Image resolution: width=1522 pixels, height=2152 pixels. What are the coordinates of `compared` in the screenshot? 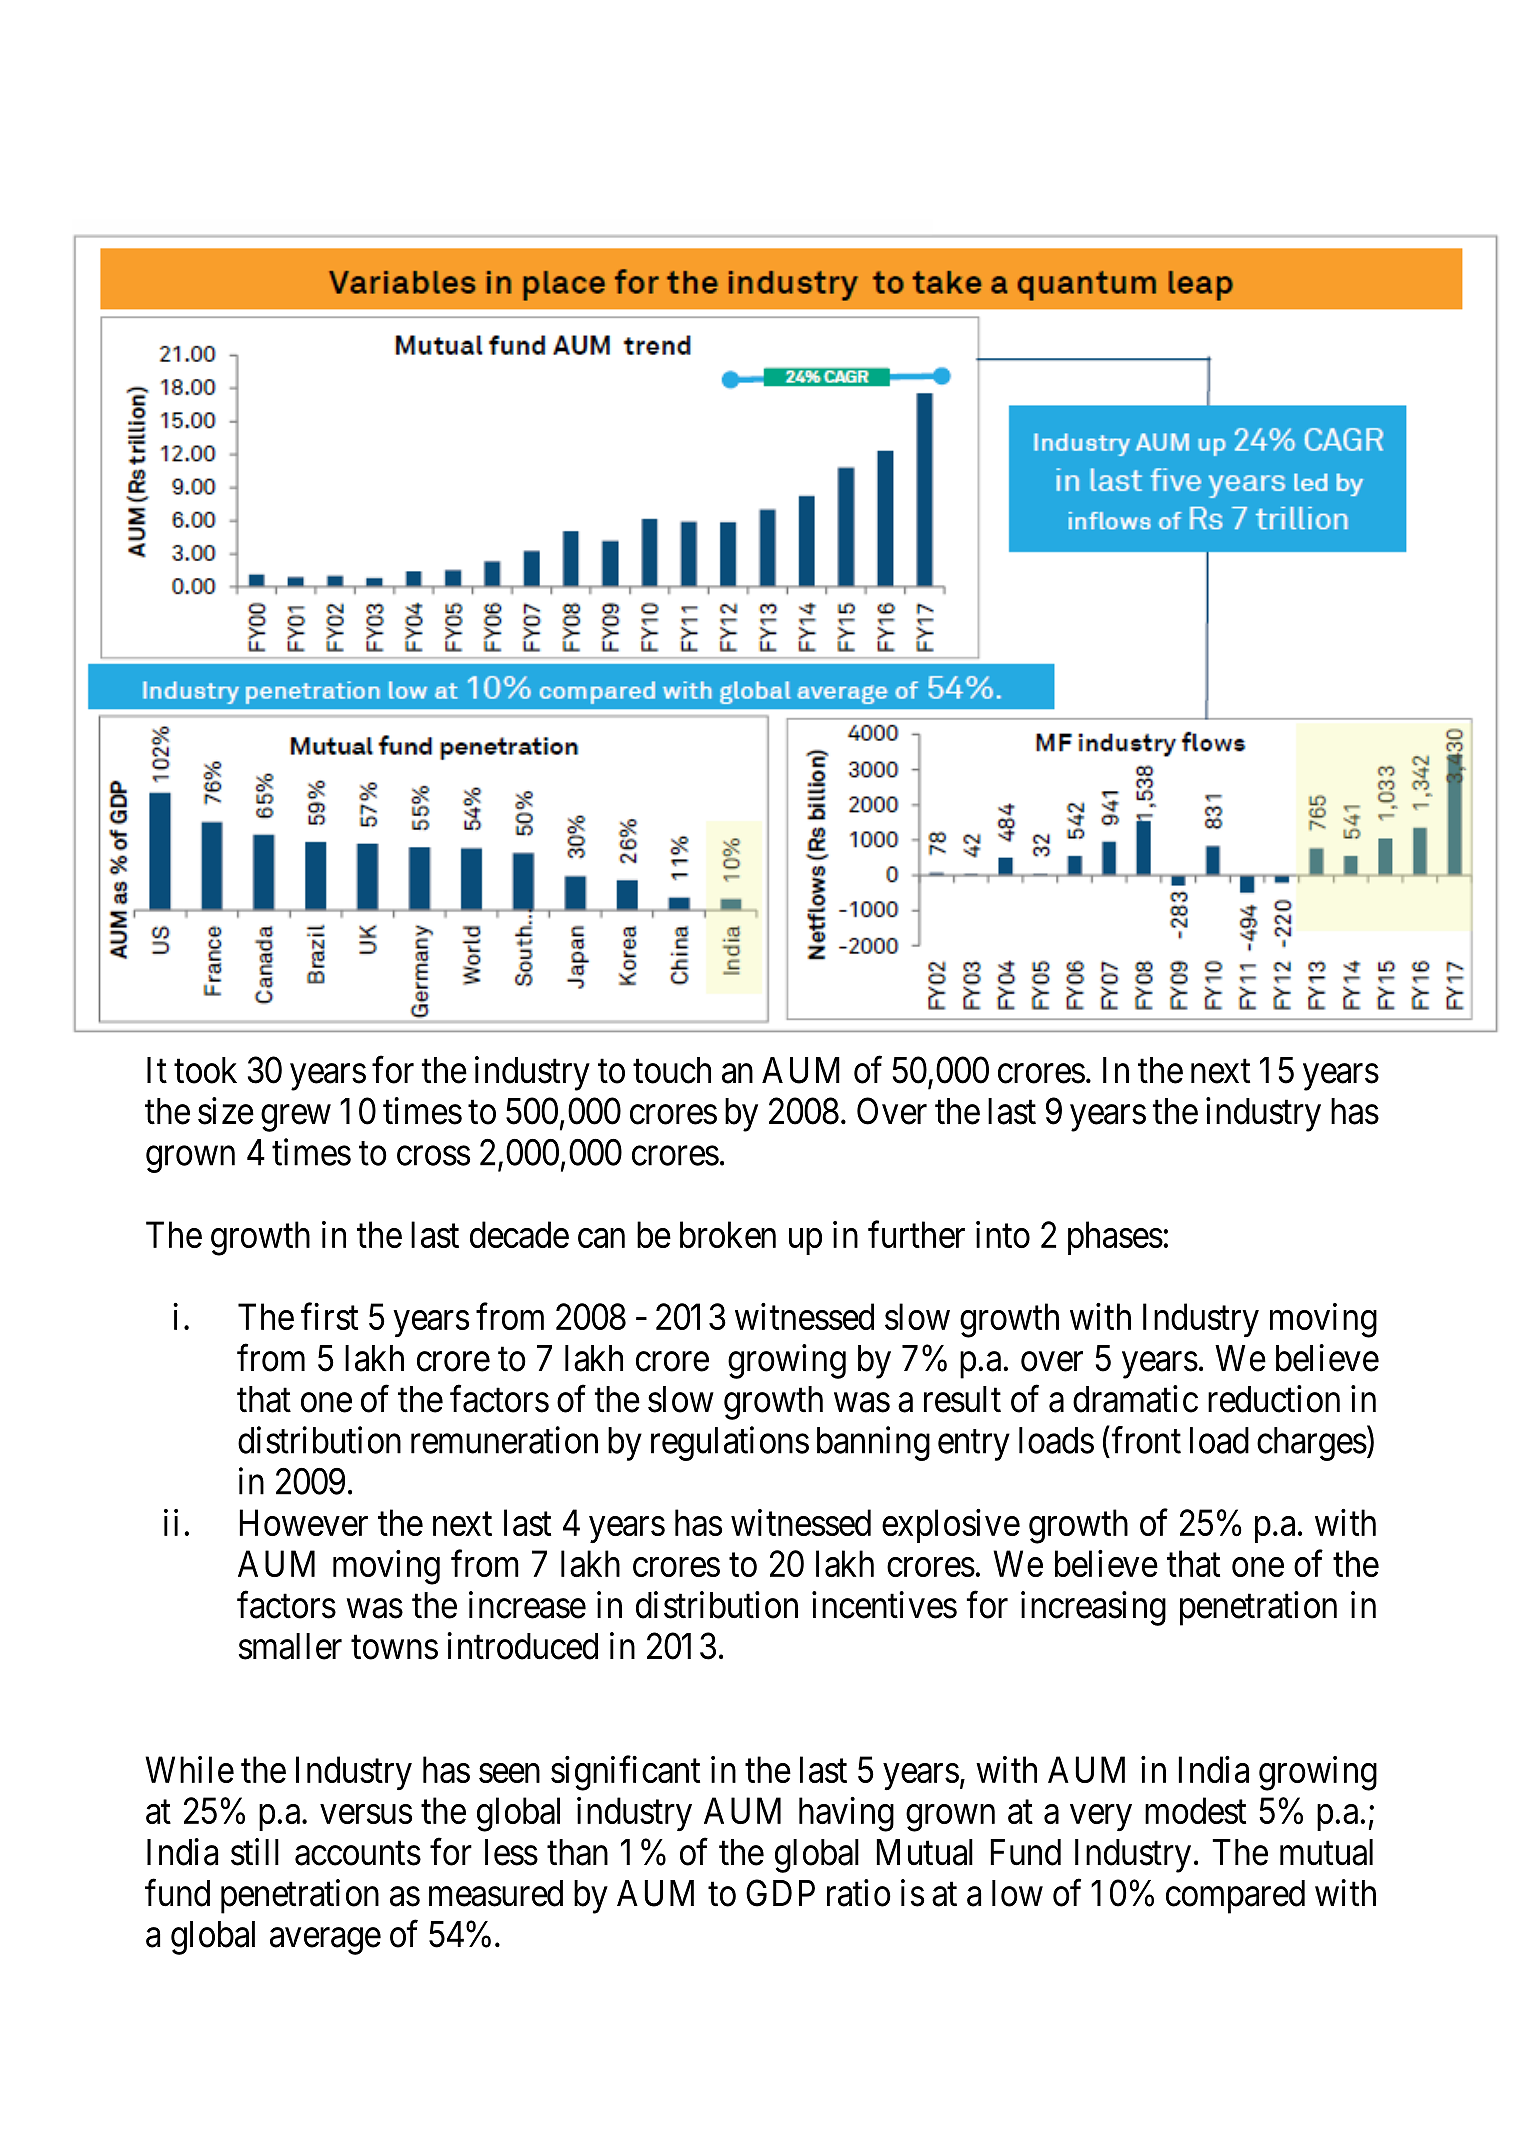 It's located at (1235, 1897).
